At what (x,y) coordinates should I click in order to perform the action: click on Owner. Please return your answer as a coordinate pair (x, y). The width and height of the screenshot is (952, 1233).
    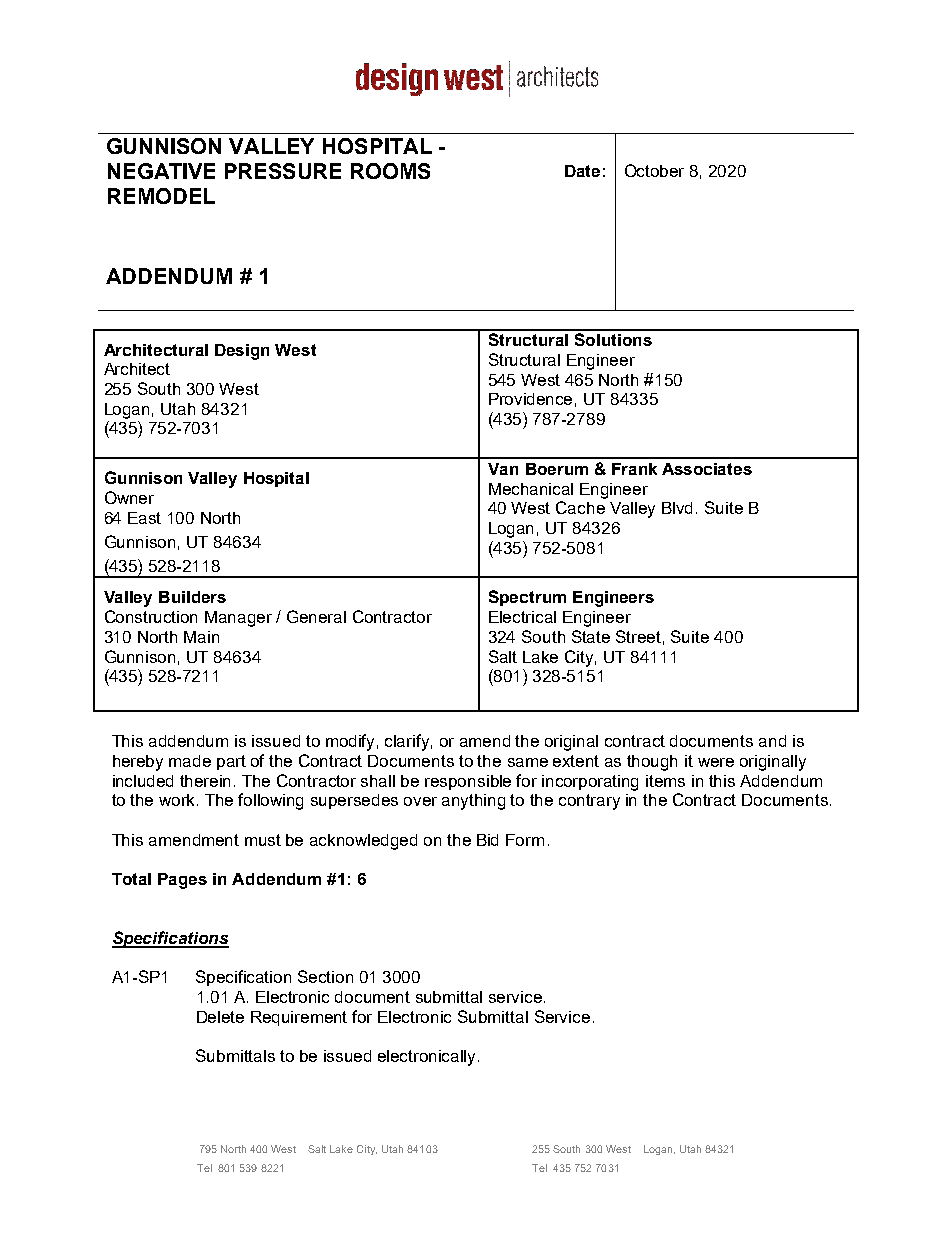
    Looking at the image, I should click on (129, 497).
